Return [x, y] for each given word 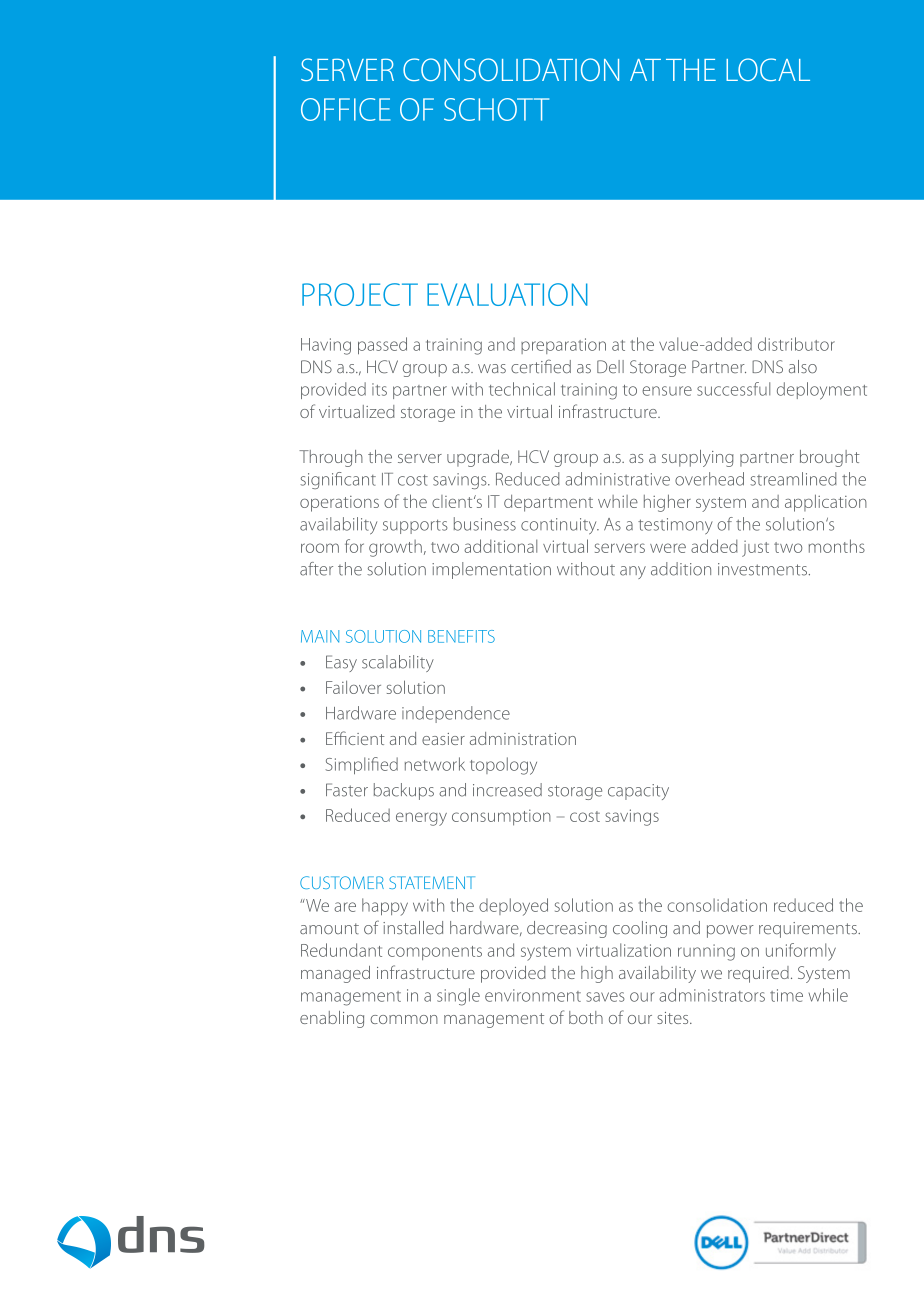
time [786, 995]
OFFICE [346, 109]
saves [605, 997]
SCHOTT [496, 109]
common [404, 1019]
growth [395, 548]
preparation [563, 346]
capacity [638, 792]
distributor [796, 344]
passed [382, 345]
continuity [560, 526]
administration [523, 738]
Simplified [361, 765]
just [755, 548]
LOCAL [768, 69]
